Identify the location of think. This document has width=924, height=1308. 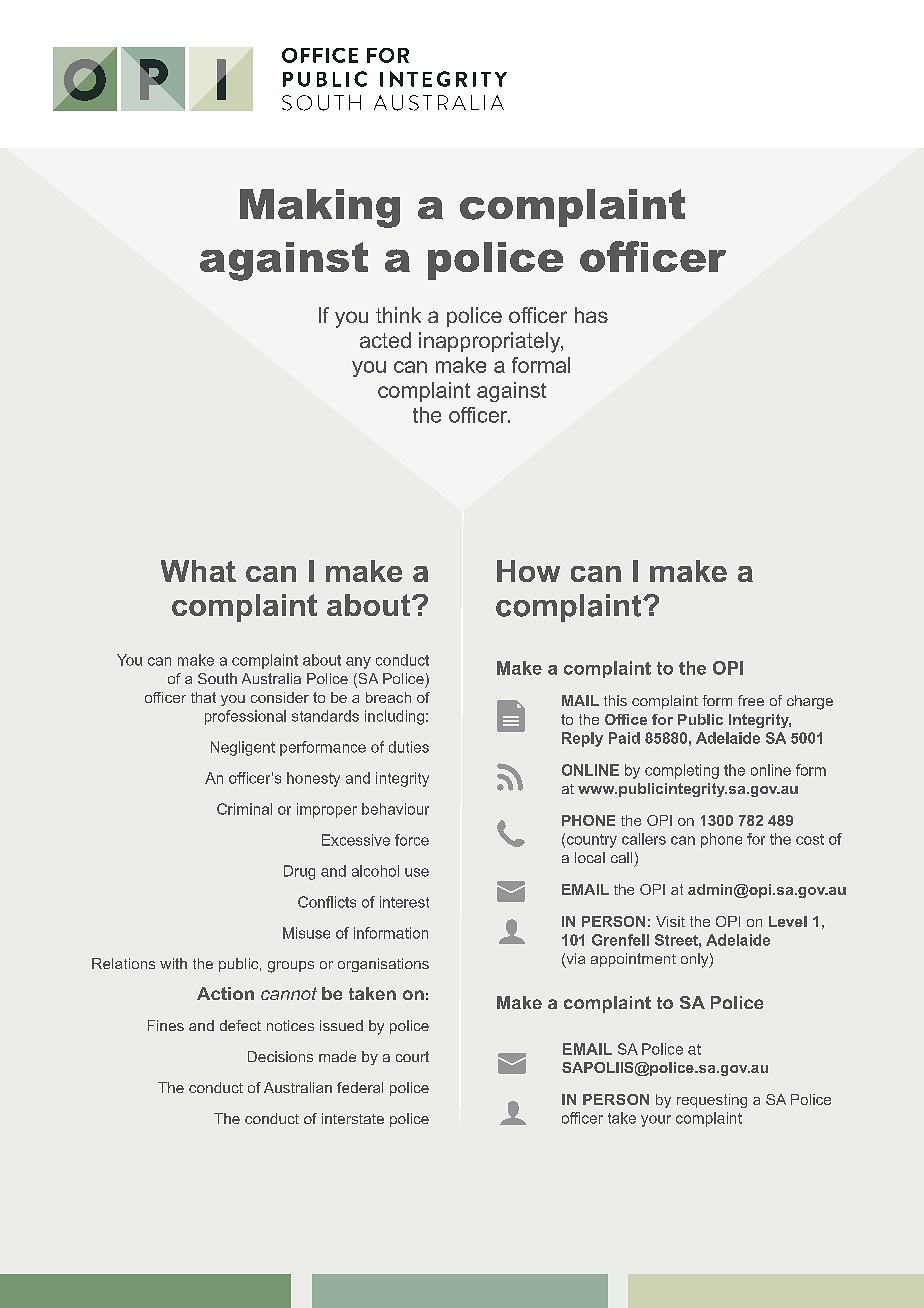
(398, 315).
